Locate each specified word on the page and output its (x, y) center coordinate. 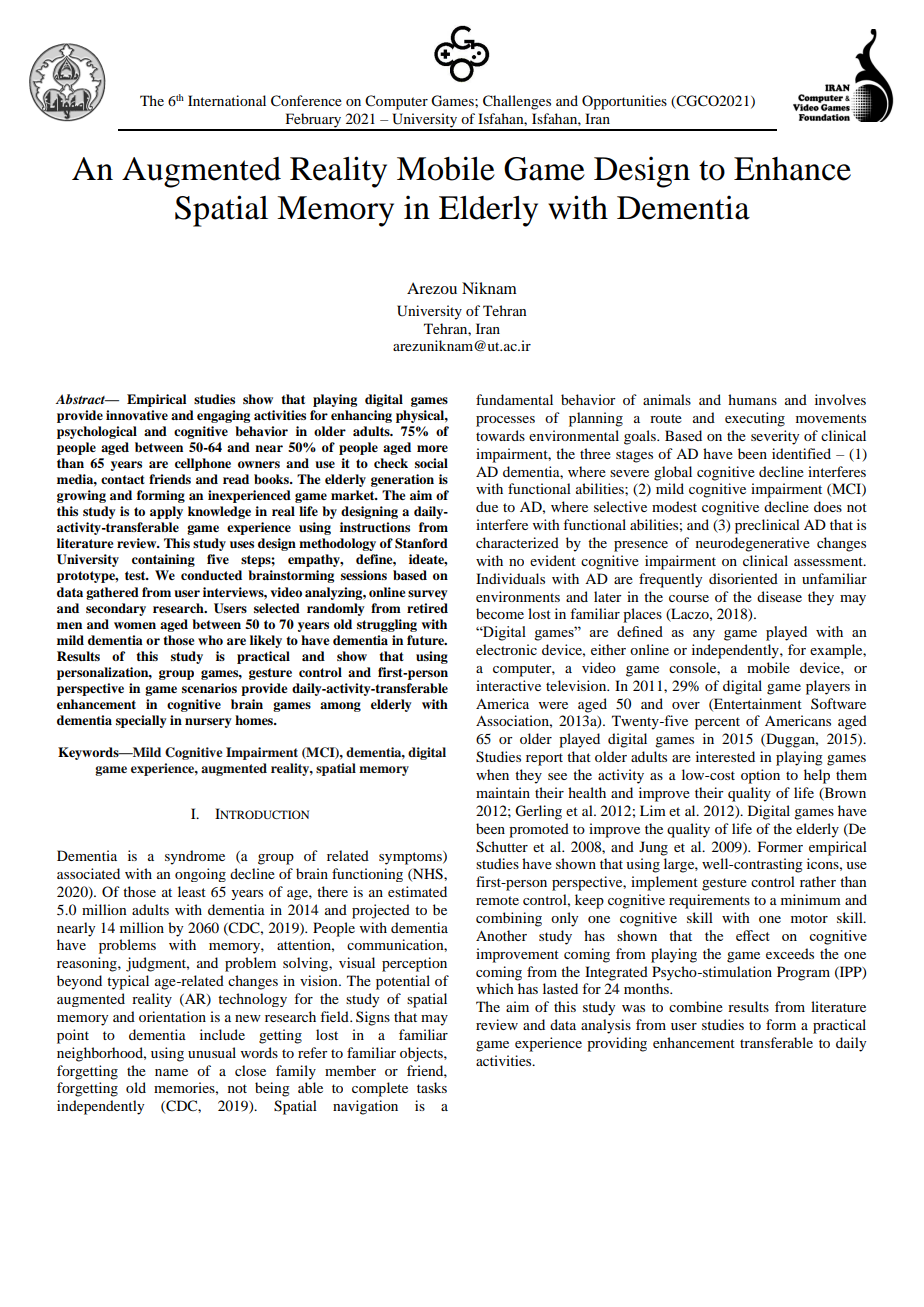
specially (141, 721)
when (492, 774)
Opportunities (624, 102)
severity (775, 437)
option (760, 776)
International (227, 100)
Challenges (517, 102)
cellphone (203, 464)
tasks (432, 1087)
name (171, 1072)
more (432, 448)
